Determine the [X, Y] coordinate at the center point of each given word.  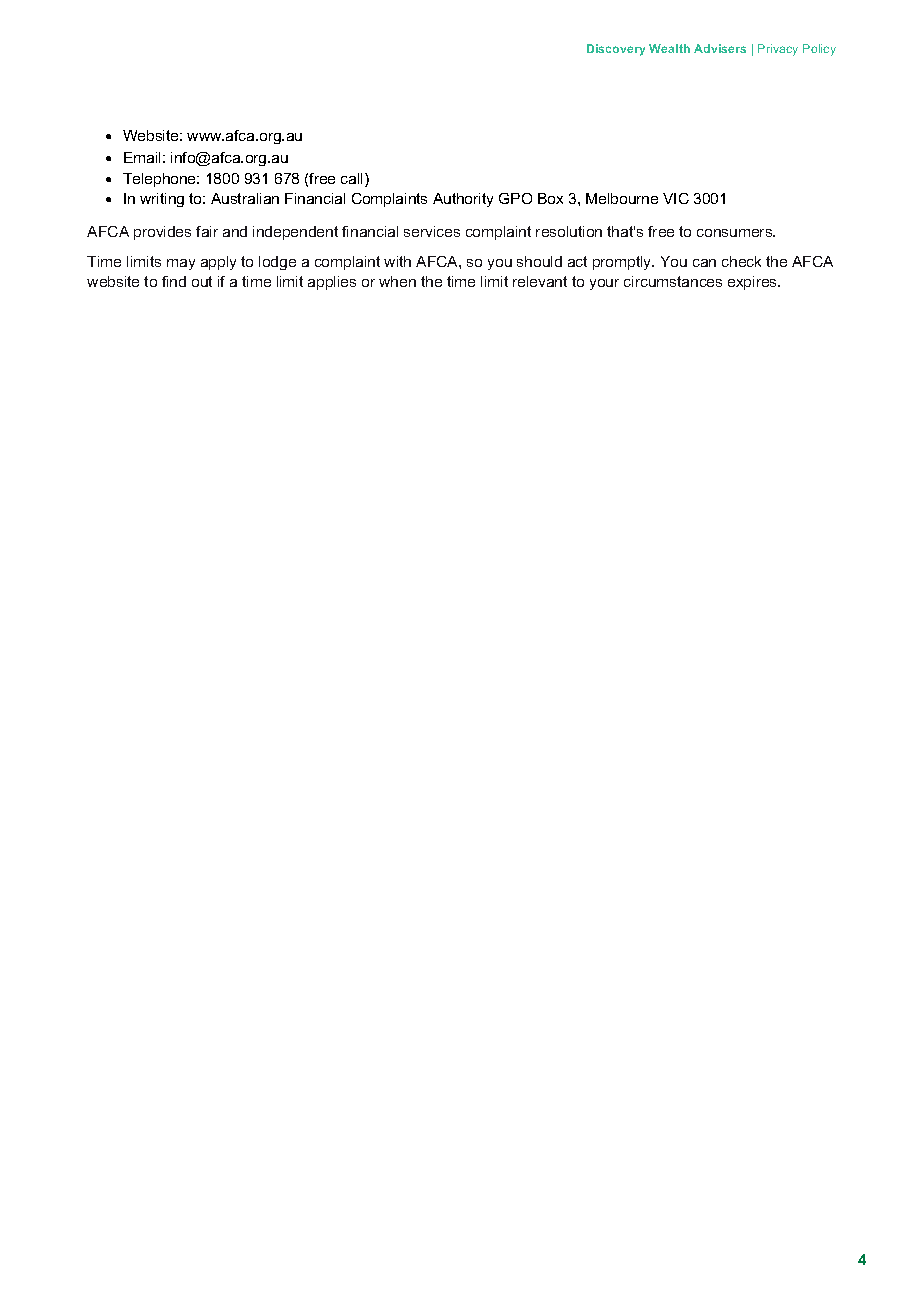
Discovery [616, 50]
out [202, 281]
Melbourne [622, 198]
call [351, 178]
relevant [540, 281]
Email [142, 157]
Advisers [720, 48]
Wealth [669, 48]
